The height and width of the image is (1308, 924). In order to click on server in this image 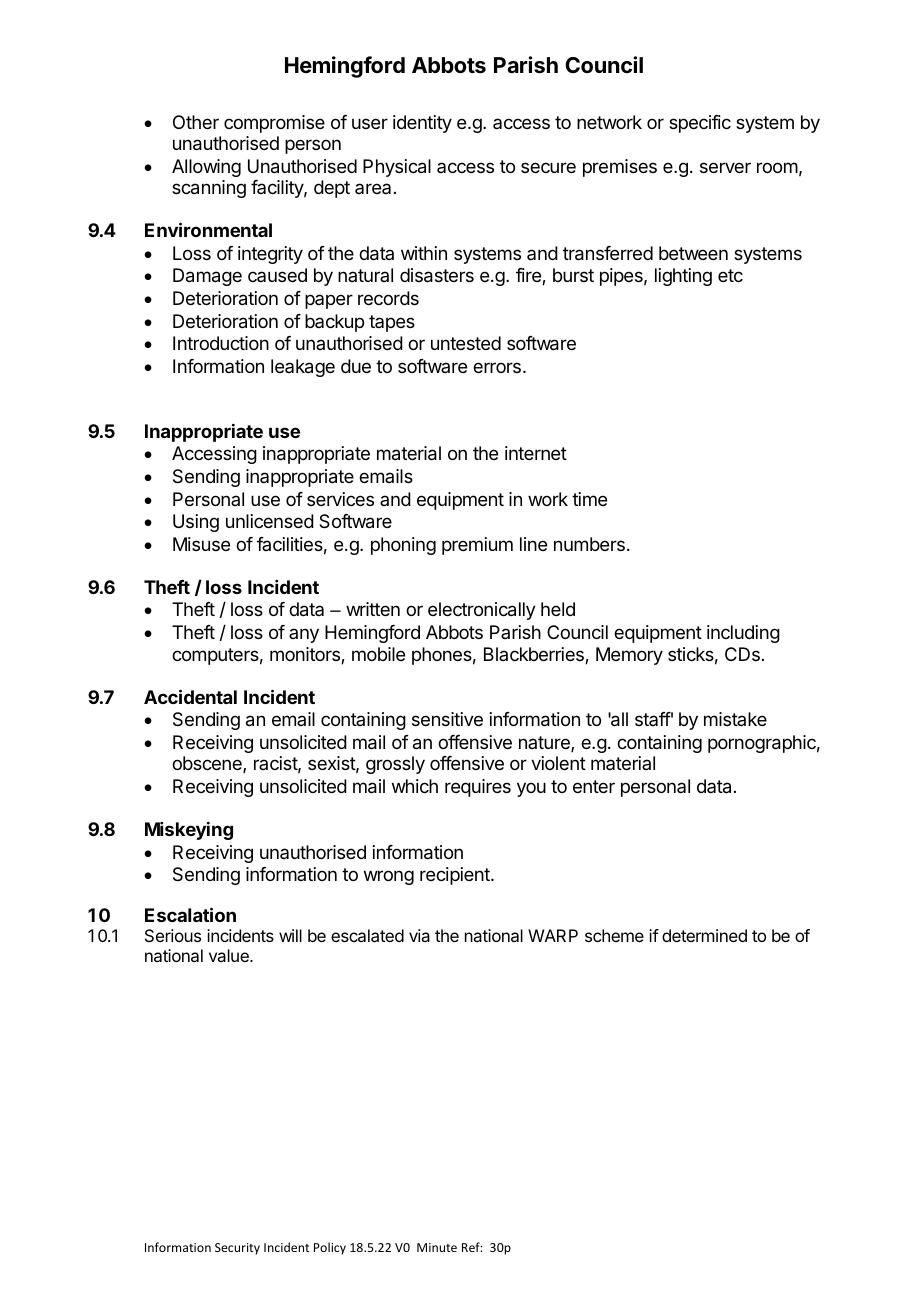, I will do `click(725, 167)`.
